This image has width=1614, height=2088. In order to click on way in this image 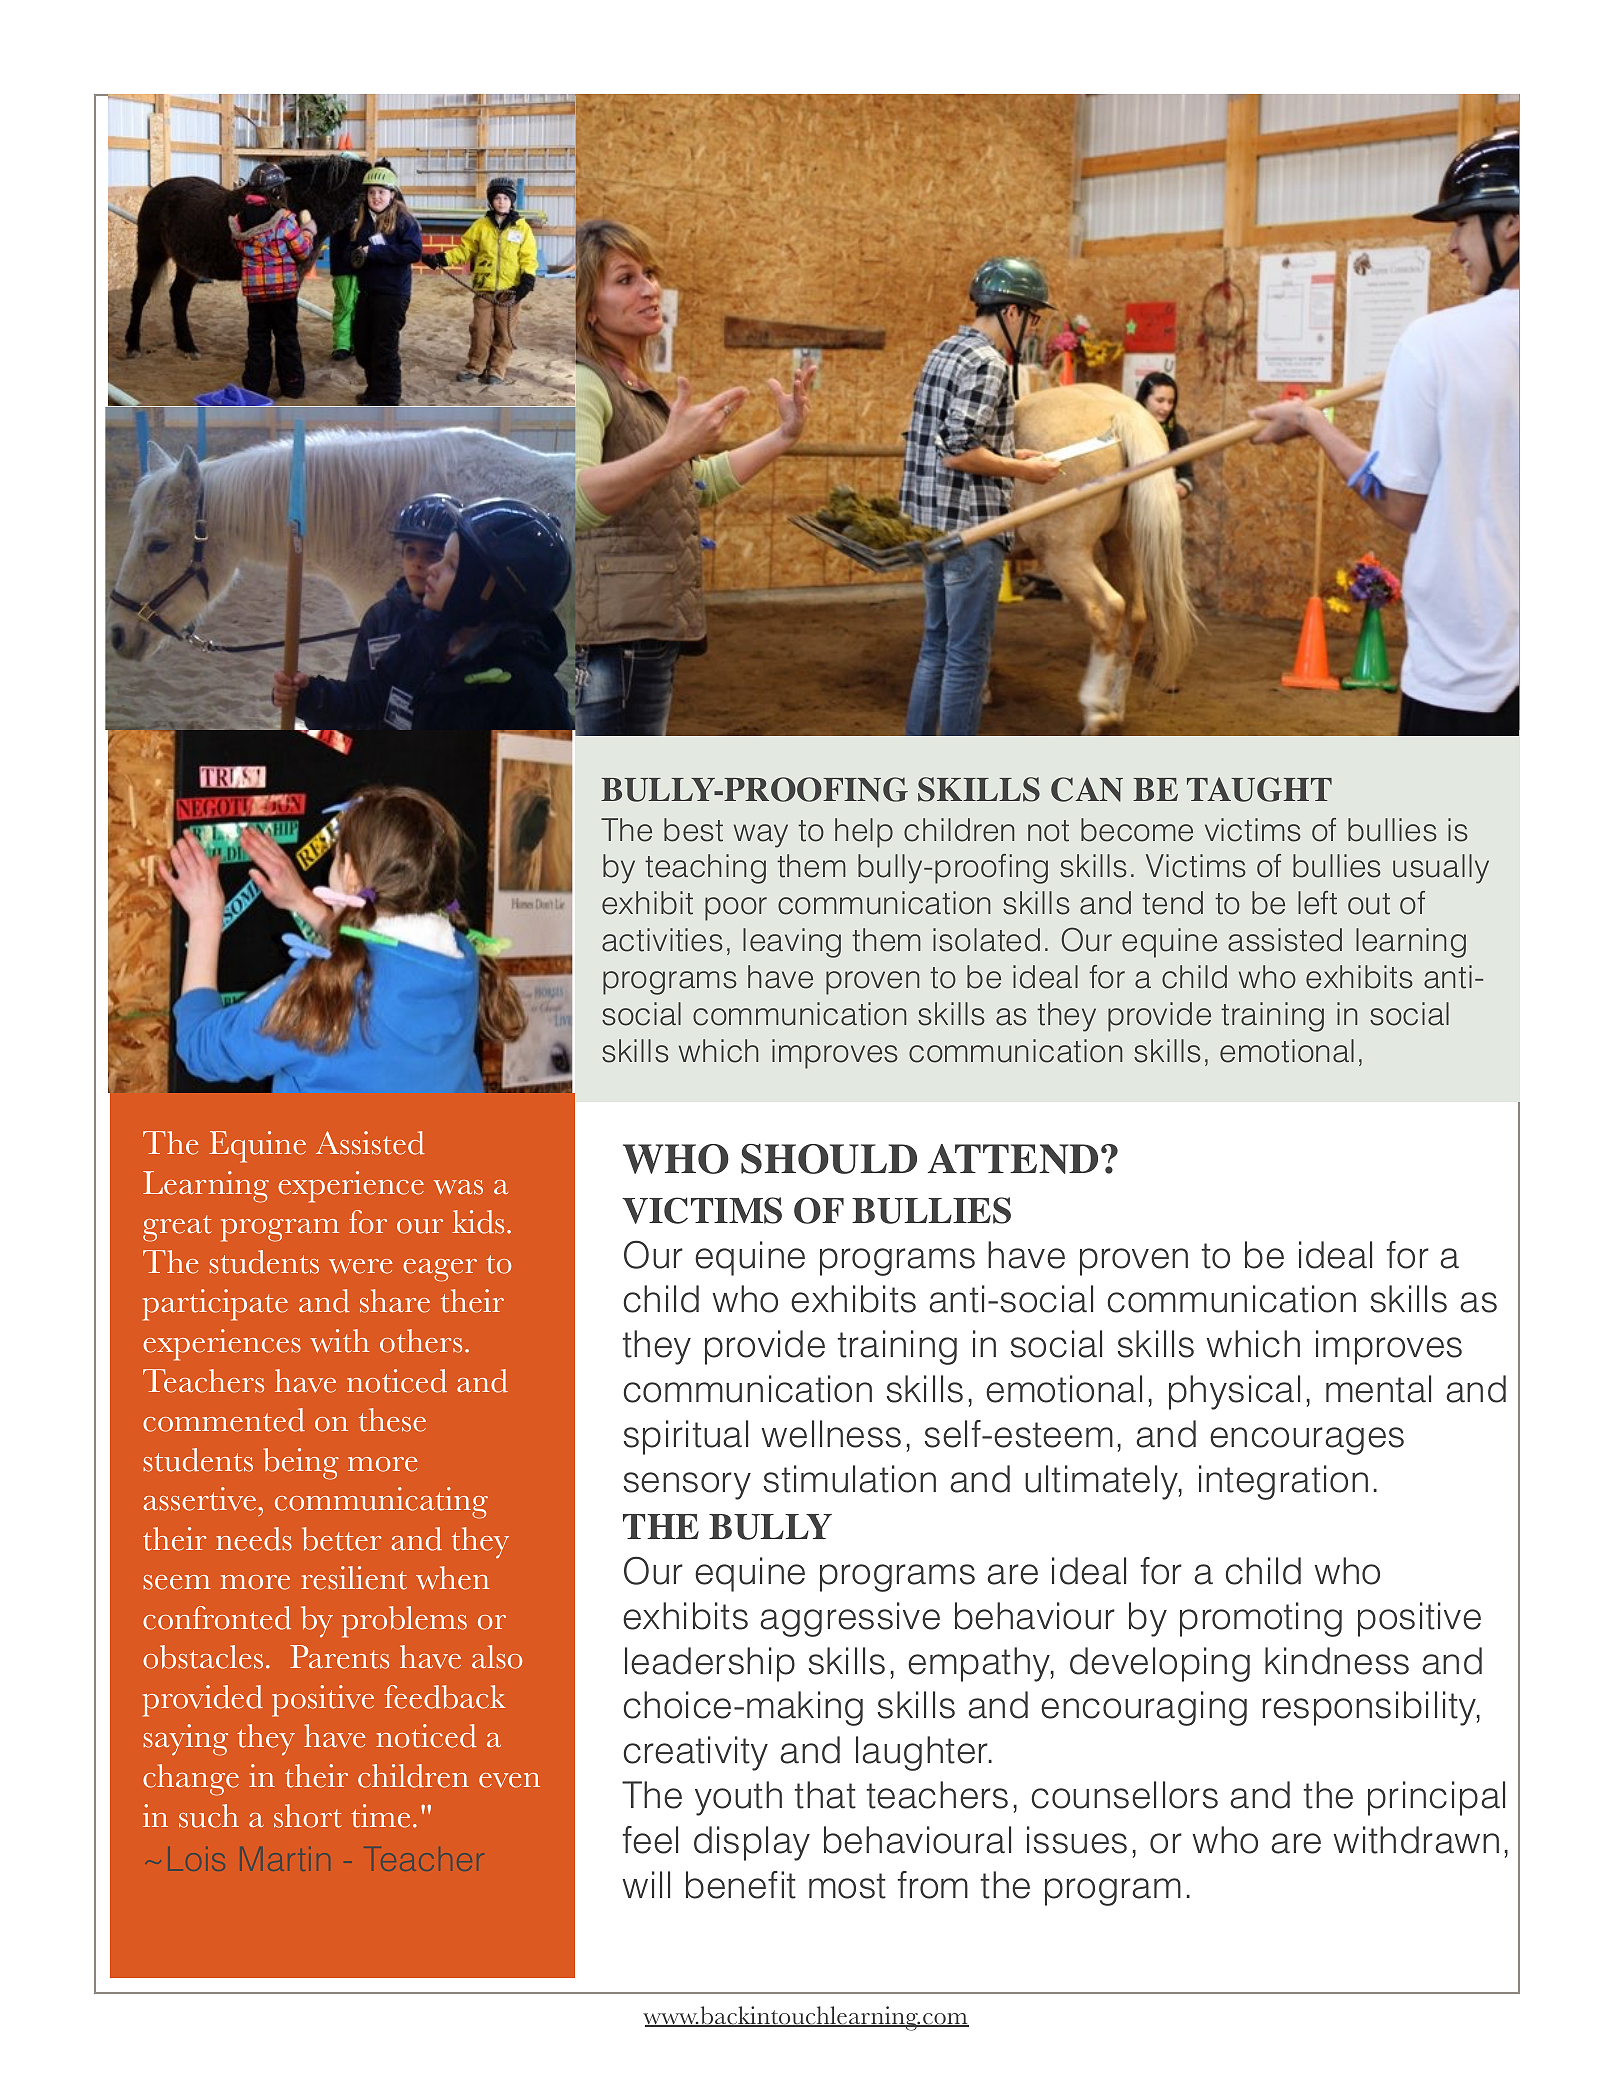, I will do `click(761, 836)`.
